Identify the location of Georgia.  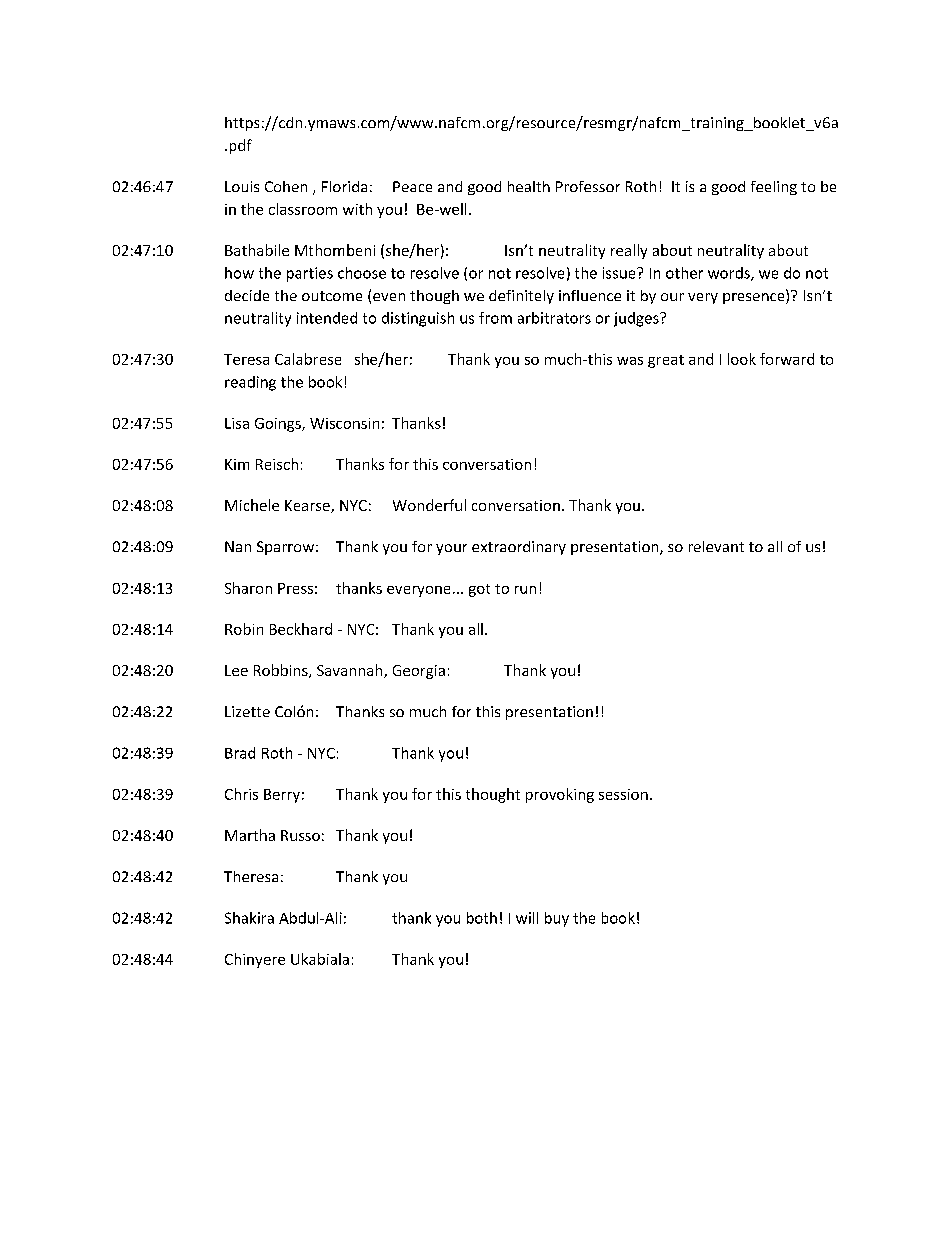
(419, 672).
